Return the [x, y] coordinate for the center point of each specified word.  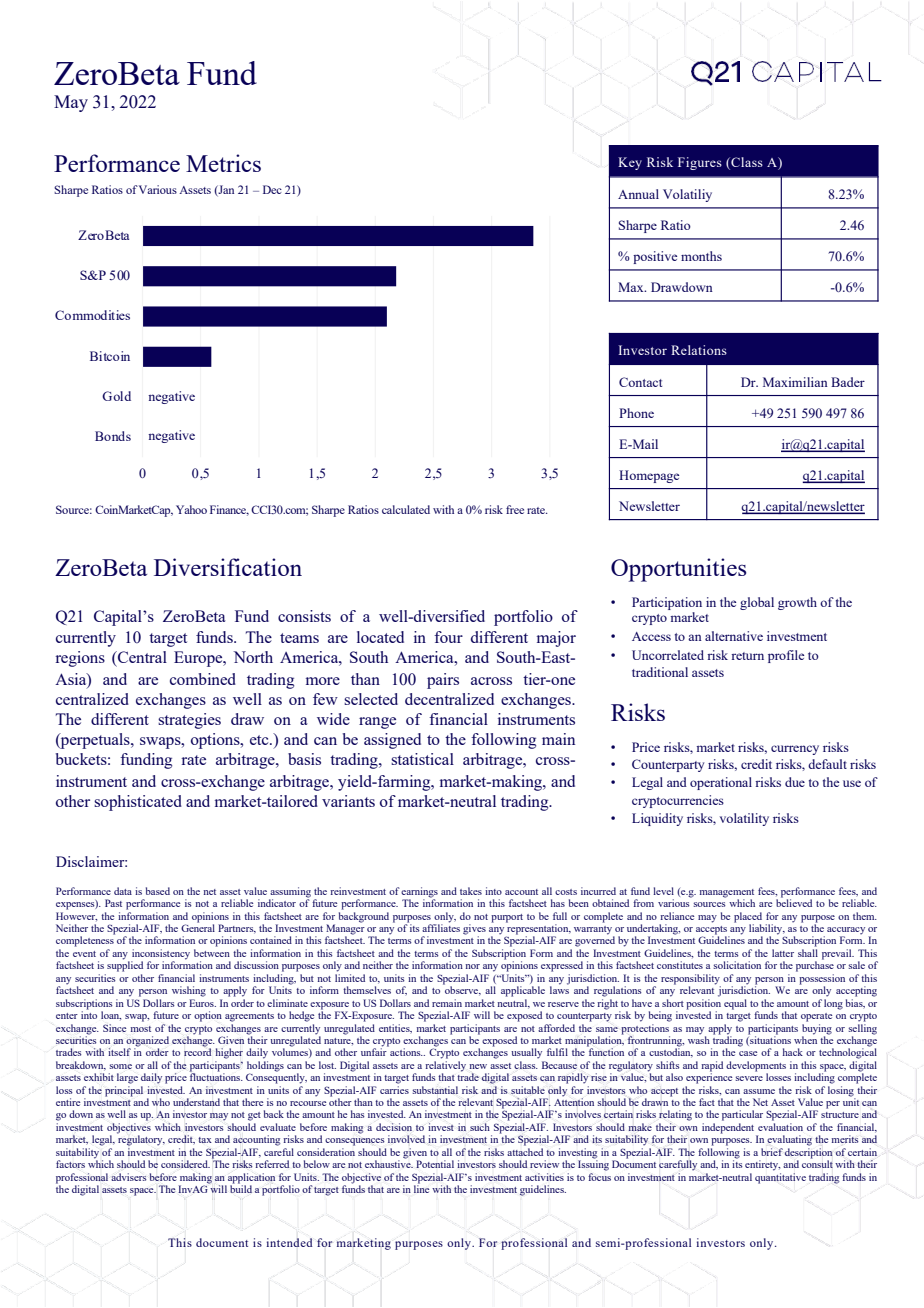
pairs [443, 681]
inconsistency [160, 955]
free [515, 509]
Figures [700, 163]
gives [474, 930]
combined [203, 679]
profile [786, 656]
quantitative [780, 1178]
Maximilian [795, 382]
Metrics [223, 163]
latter [783, 953]
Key [630, 163]
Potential [435, 1164]
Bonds [113, 436]
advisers [129, 1177]
